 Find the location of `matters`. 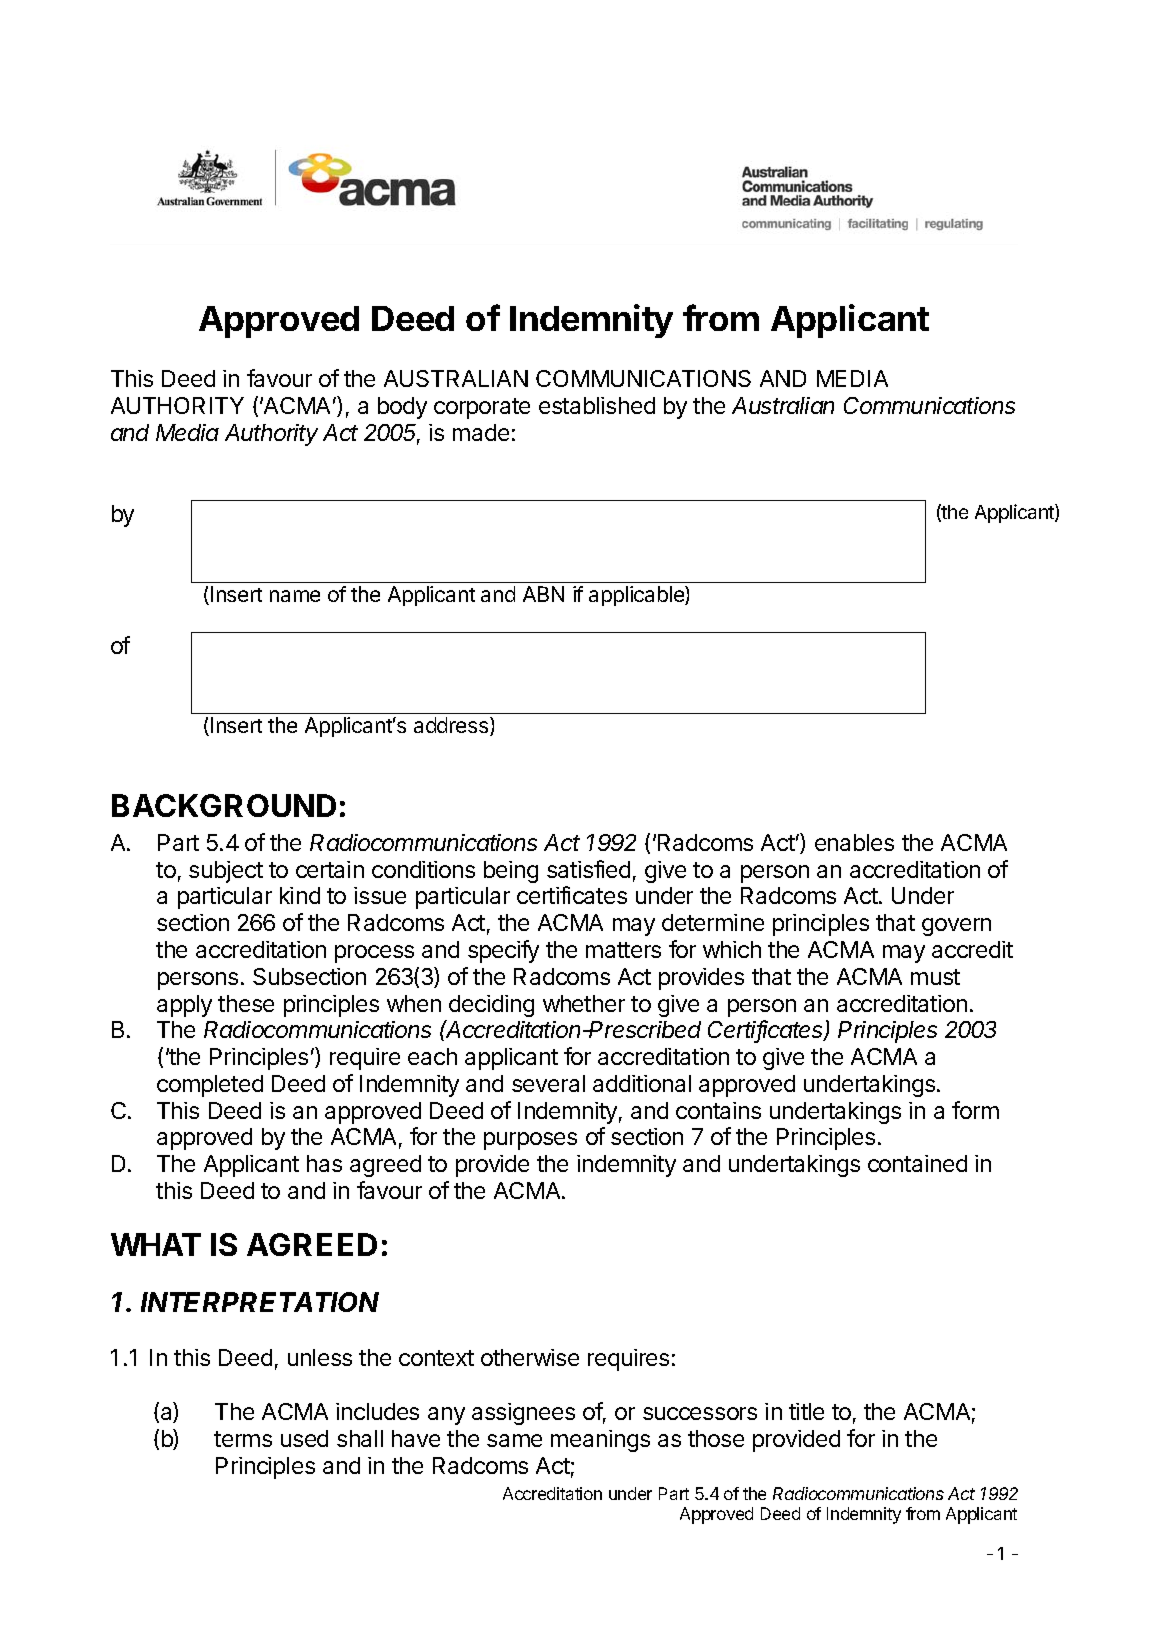

matters is located at coordinates (623, 950).
